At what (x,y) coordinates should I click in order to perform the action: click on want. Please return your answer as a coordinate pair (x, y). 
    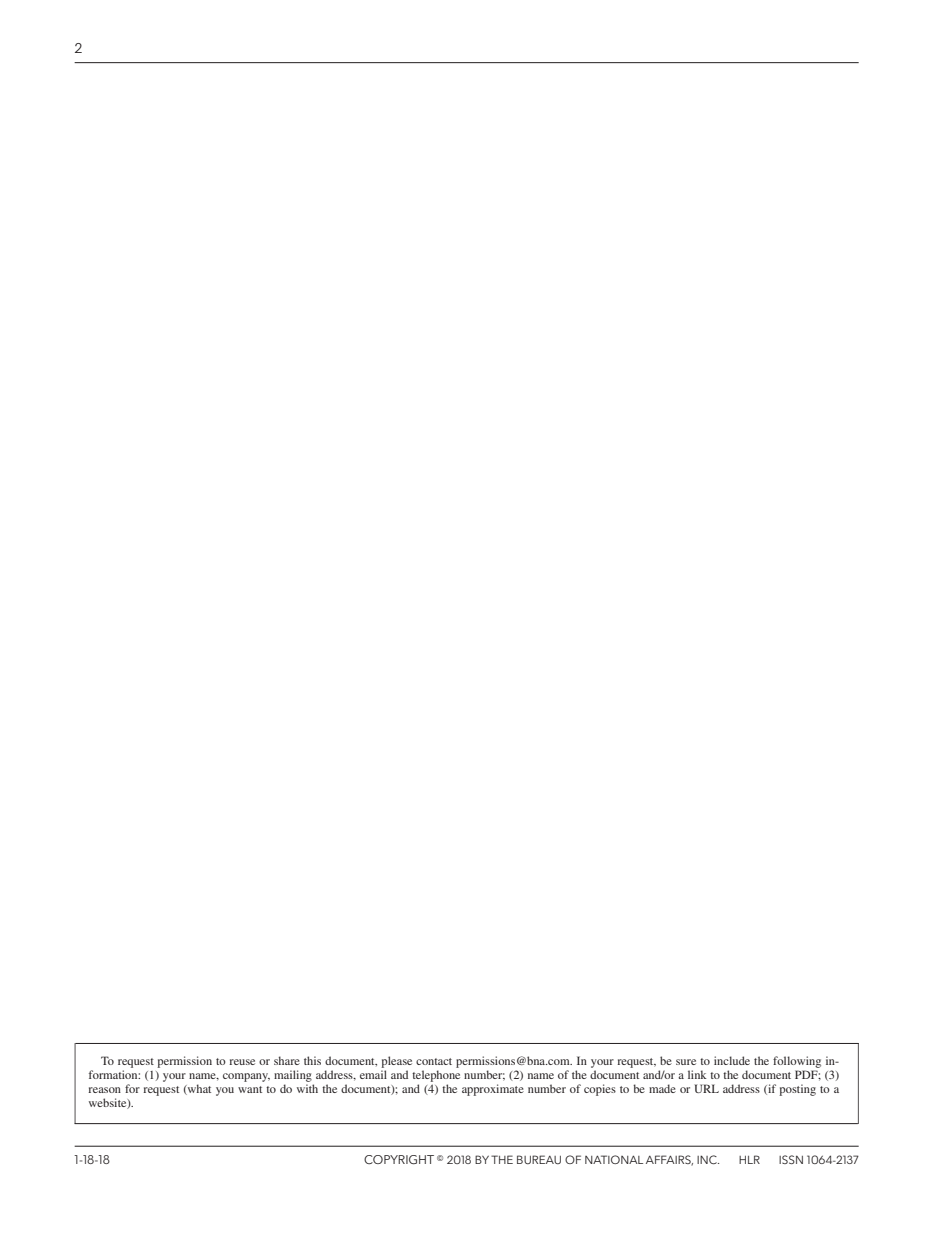
    Looking at the image, I should click on (250, 1089).
